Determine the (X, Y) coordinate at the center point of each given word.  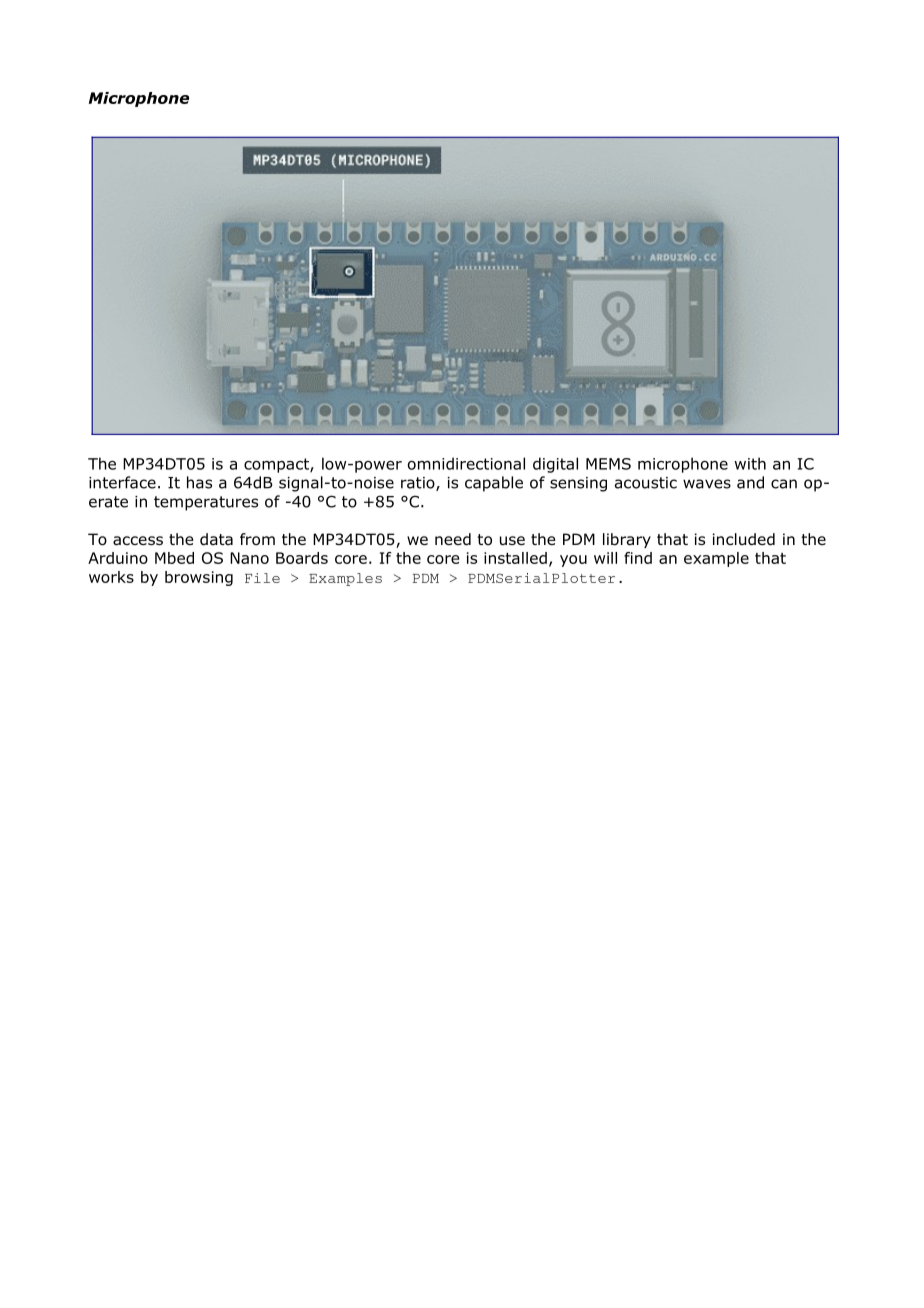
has (199, 482)
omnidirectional (466, 463)
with (750, 463)
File (262, 578)
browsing (199, 578)
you (573, 561)
